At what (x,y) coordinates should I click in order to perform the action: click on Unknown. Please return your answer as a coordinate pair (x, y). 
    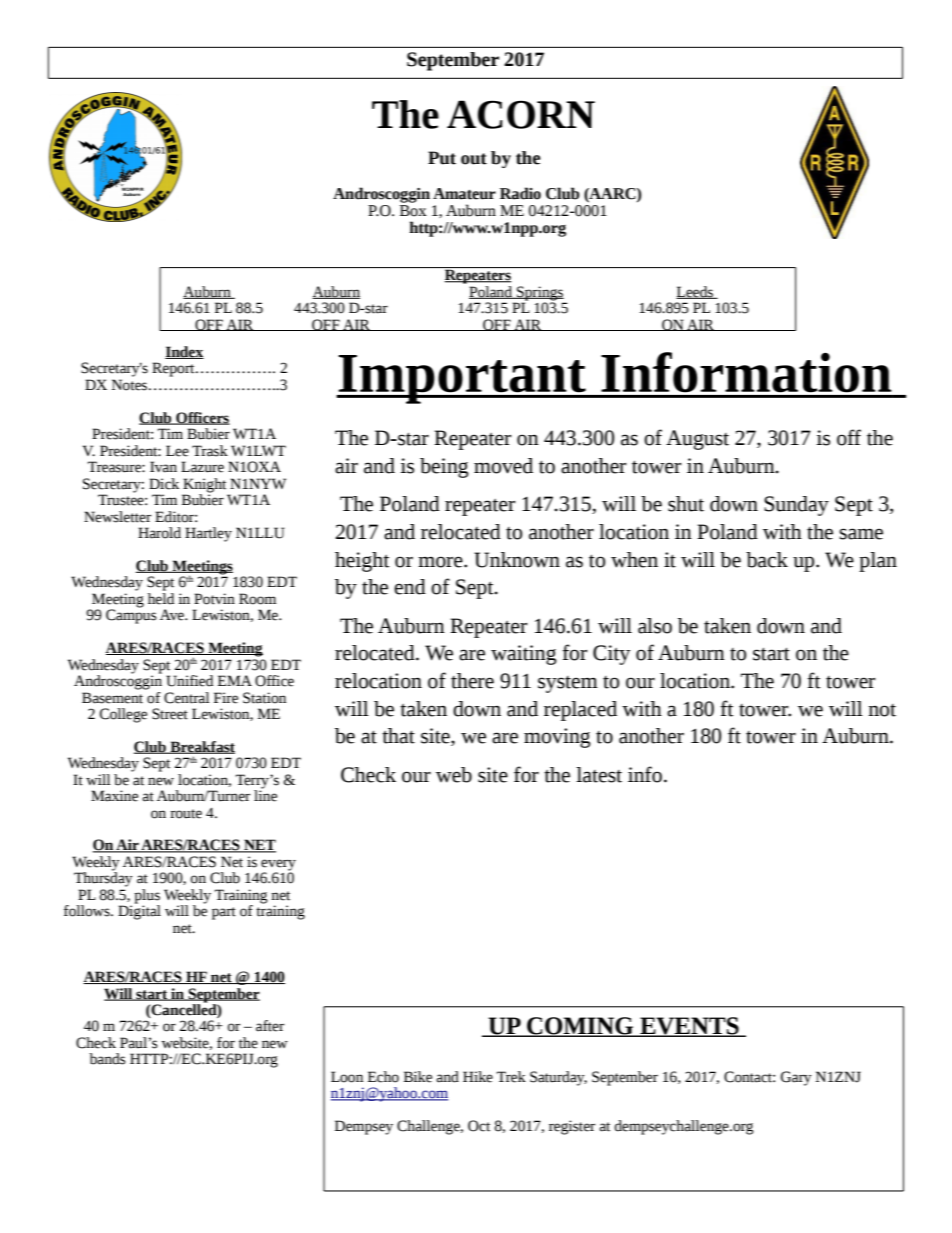
    Looking at the image, I should click on (517, 560).
